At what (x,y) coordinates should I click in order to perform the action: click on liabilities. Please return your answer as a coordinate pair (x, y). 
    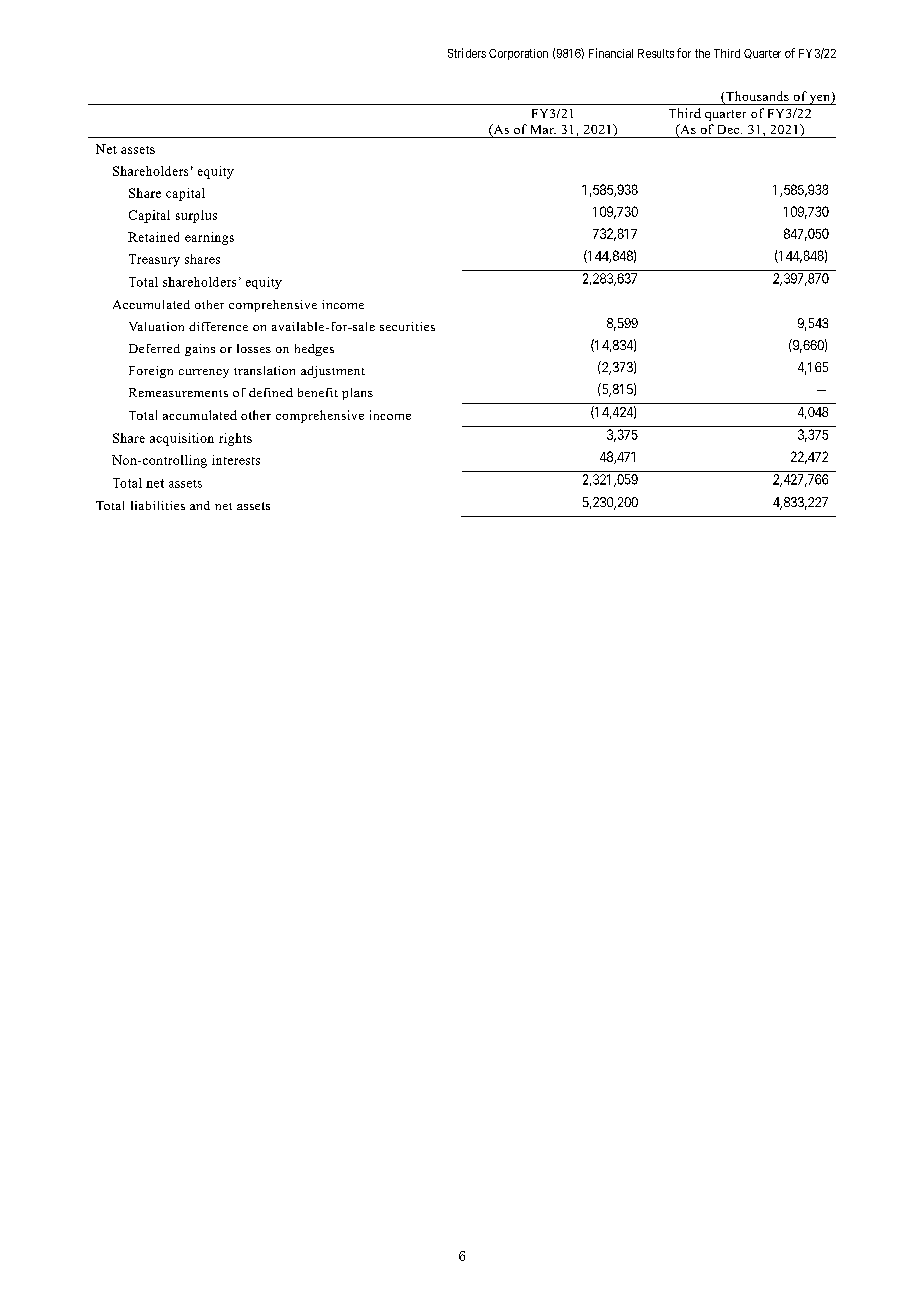
    Looking at the image, I should click on (158, 505).
